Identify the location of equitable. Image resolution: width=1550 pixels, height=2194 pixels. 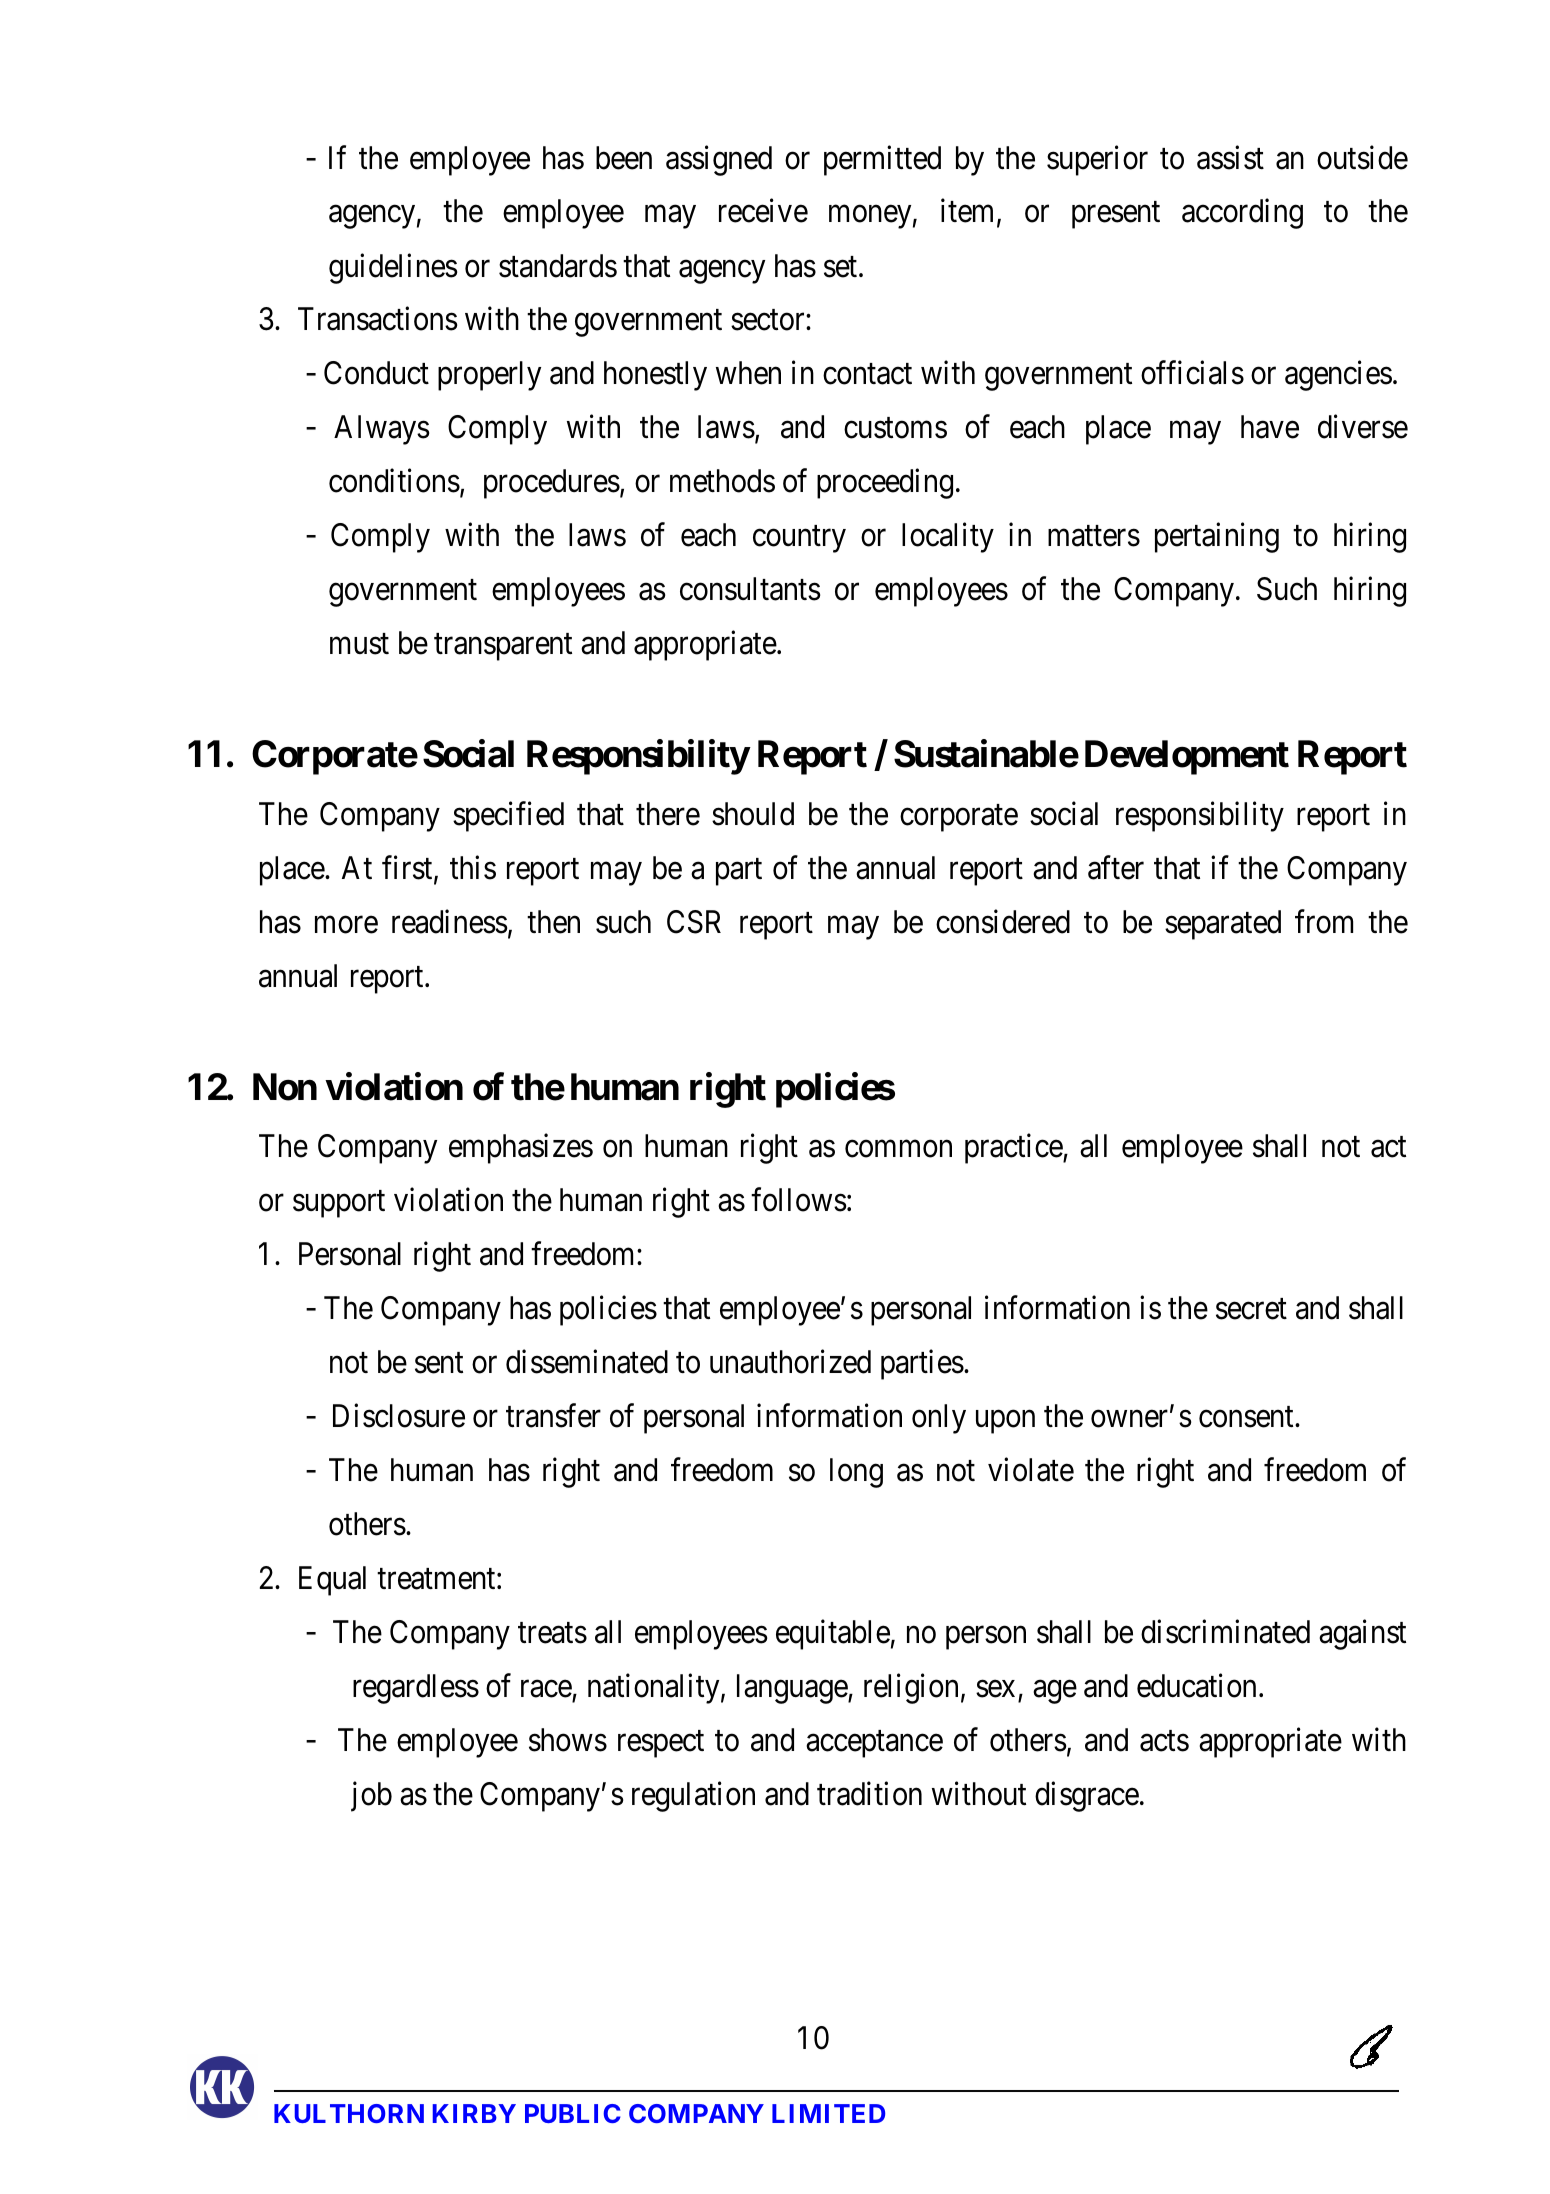
(833, 1634).
